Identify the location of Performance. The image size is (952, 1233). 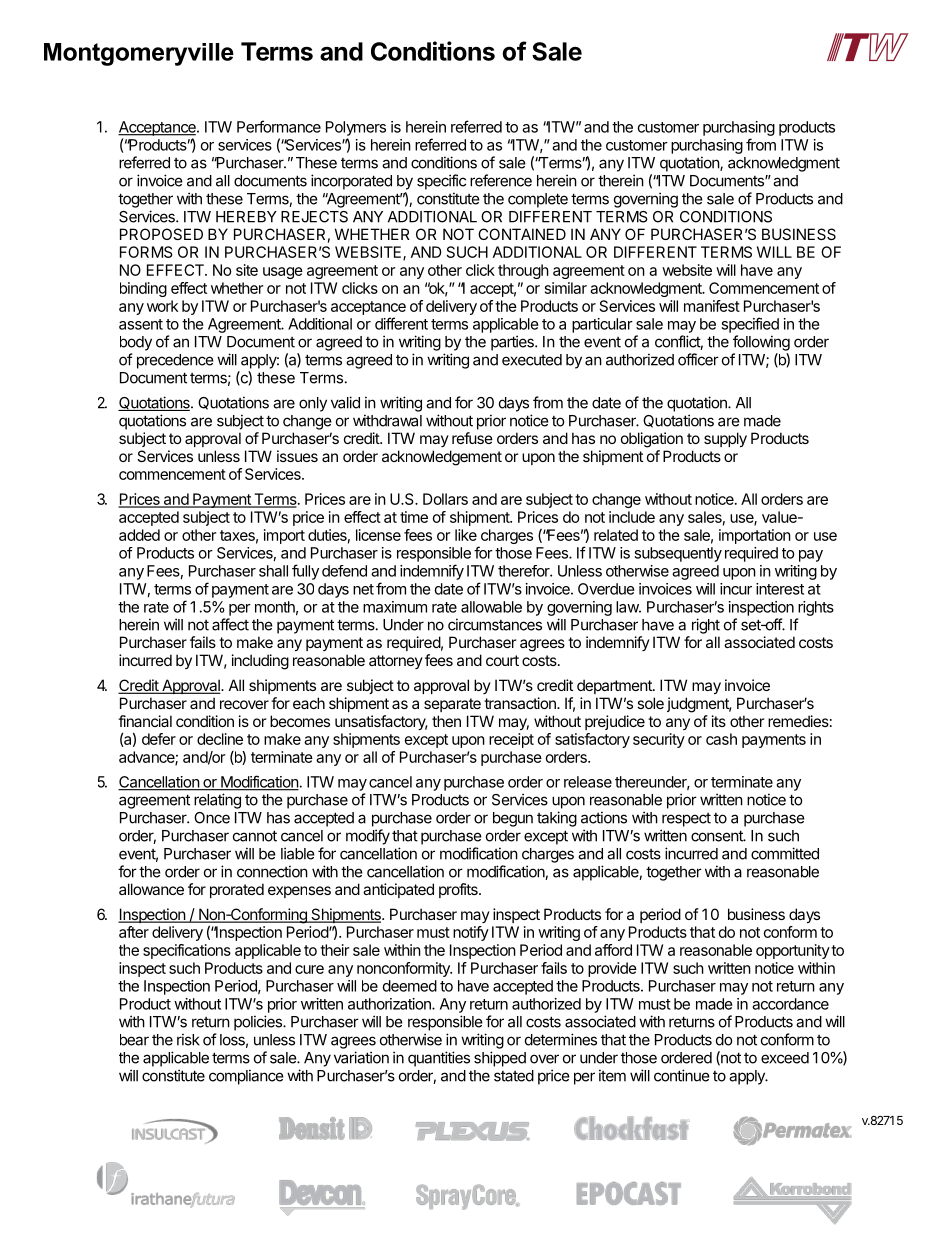
(279, 126).
